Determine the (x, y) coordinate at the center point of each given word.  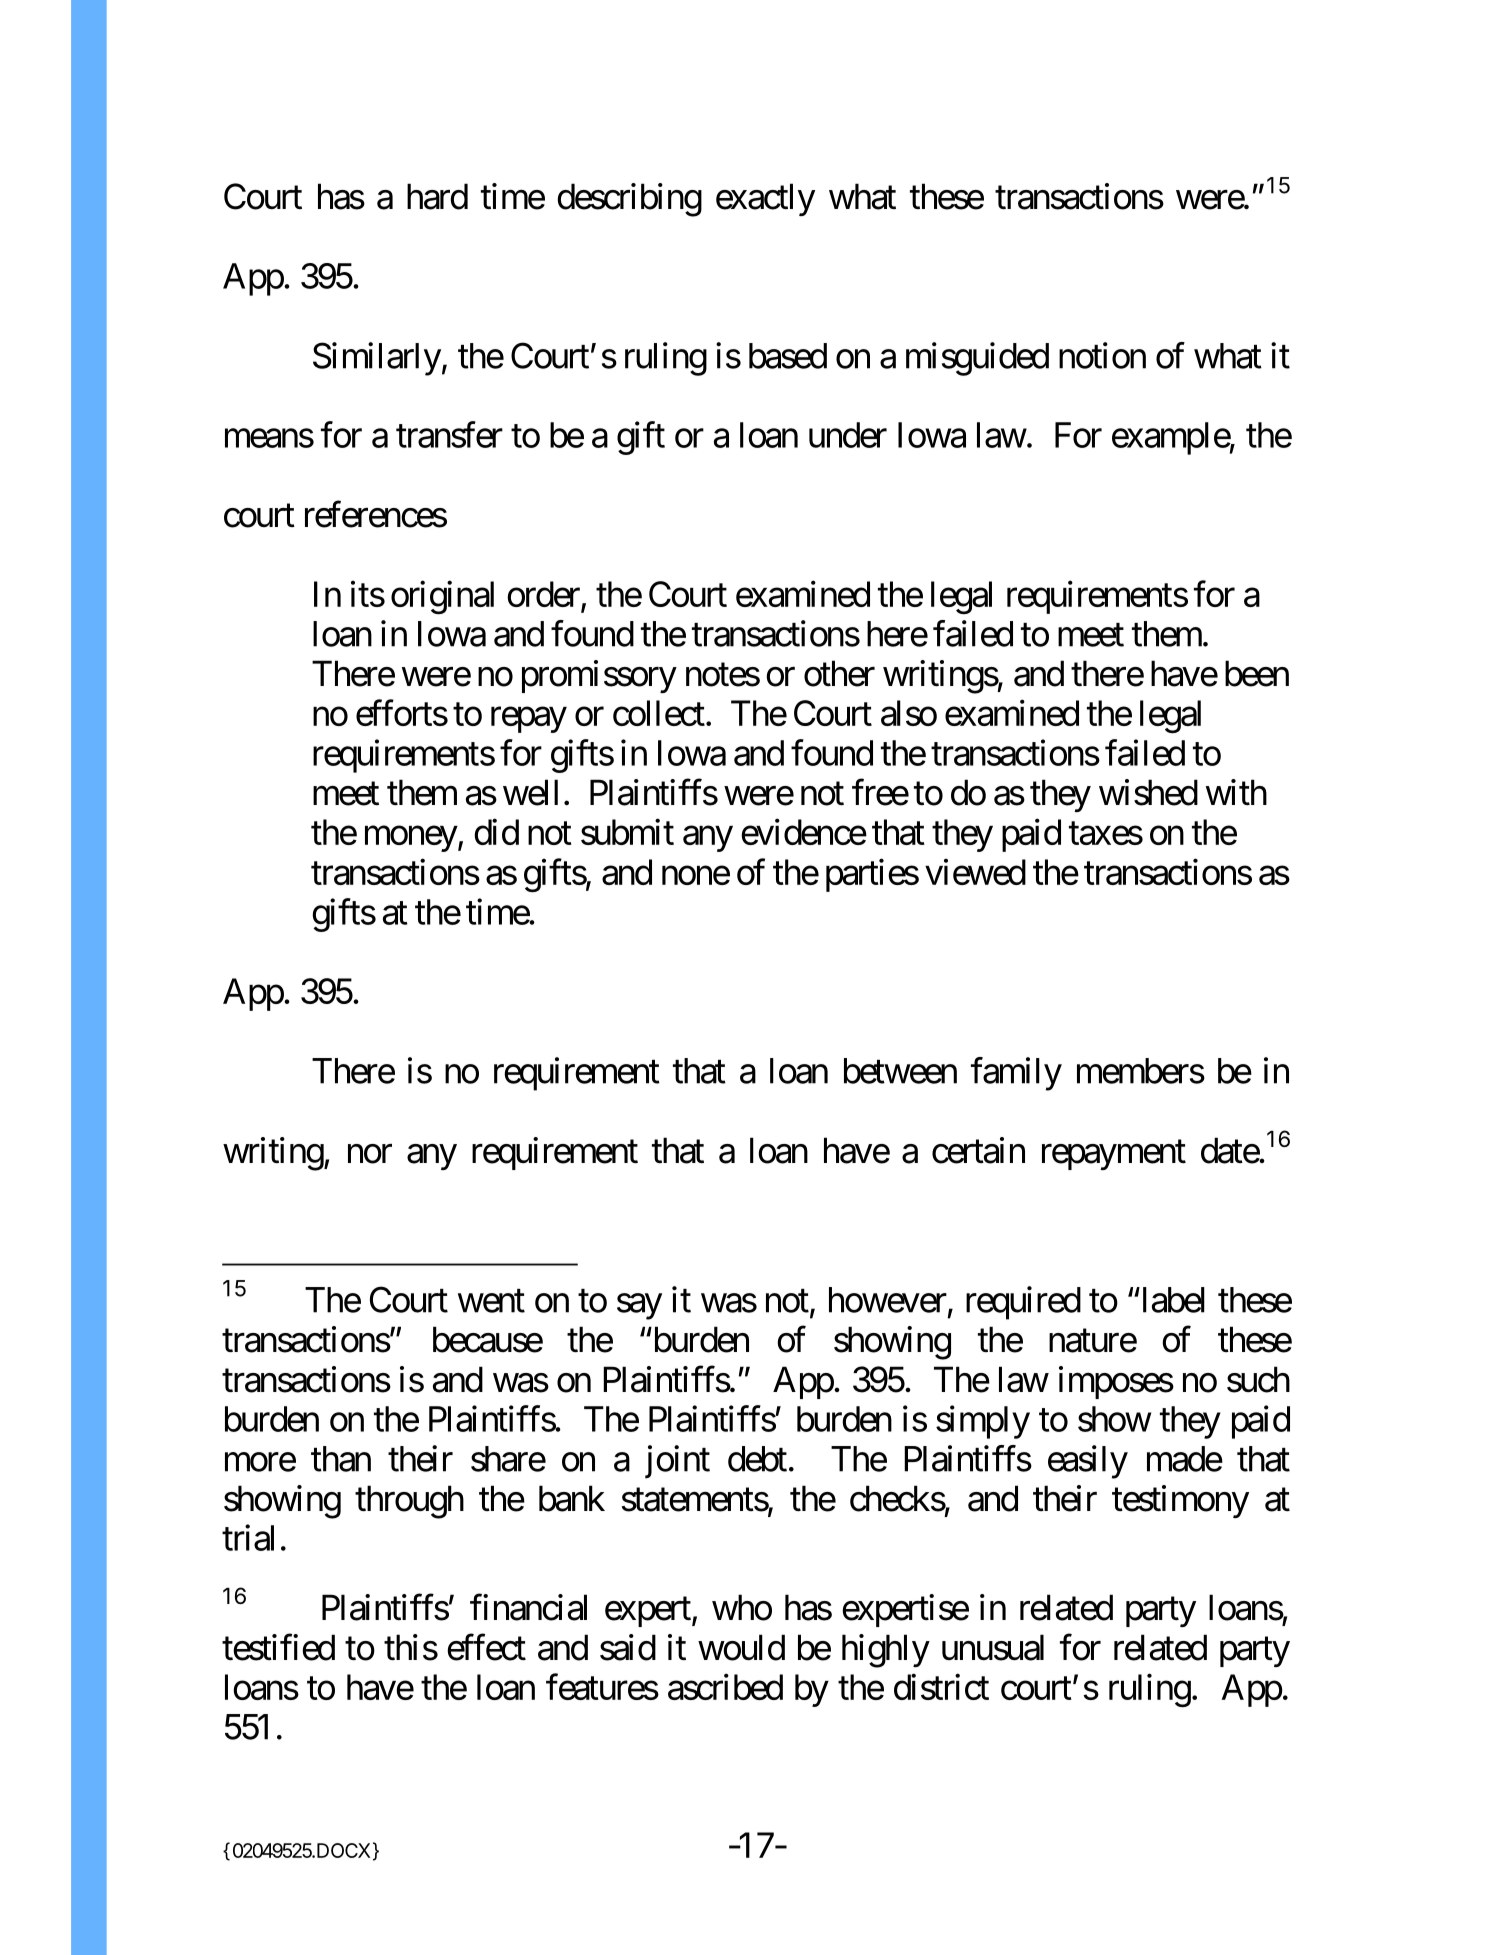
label (1172, 1300)
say (639, 1307)
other (839, 673)
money (411, 839)
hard (437, 196)
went (491, 1301)
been (1257, 673)
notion (1102, 355)
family (1016, 1074)
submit (627, 832)
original (442, 598)
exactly (765, 199)
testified (278, 1647)
